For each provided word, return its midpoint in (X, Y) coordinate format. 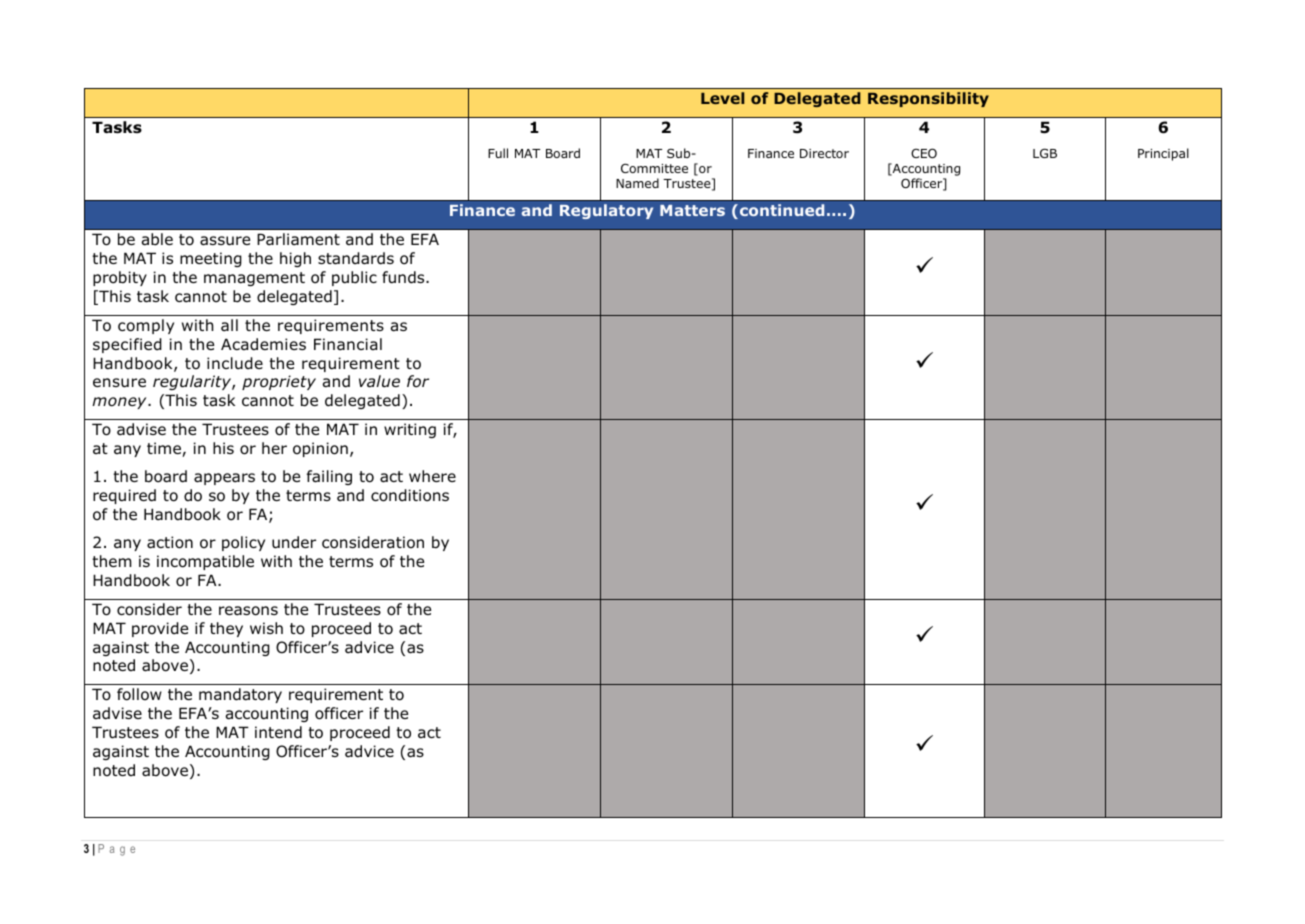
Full (498, 153)
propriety (279, 382)
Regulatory (606, 211)
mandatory (240, 695)
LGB (1045, 153)
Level (722, 98)
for (418, 381)
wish (266, 628)
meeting (211, 259)
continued (782, 210)
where (432, 476)
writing (410, 430)
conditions (410, 495)
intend (278, 732)
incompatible (205, 562)
